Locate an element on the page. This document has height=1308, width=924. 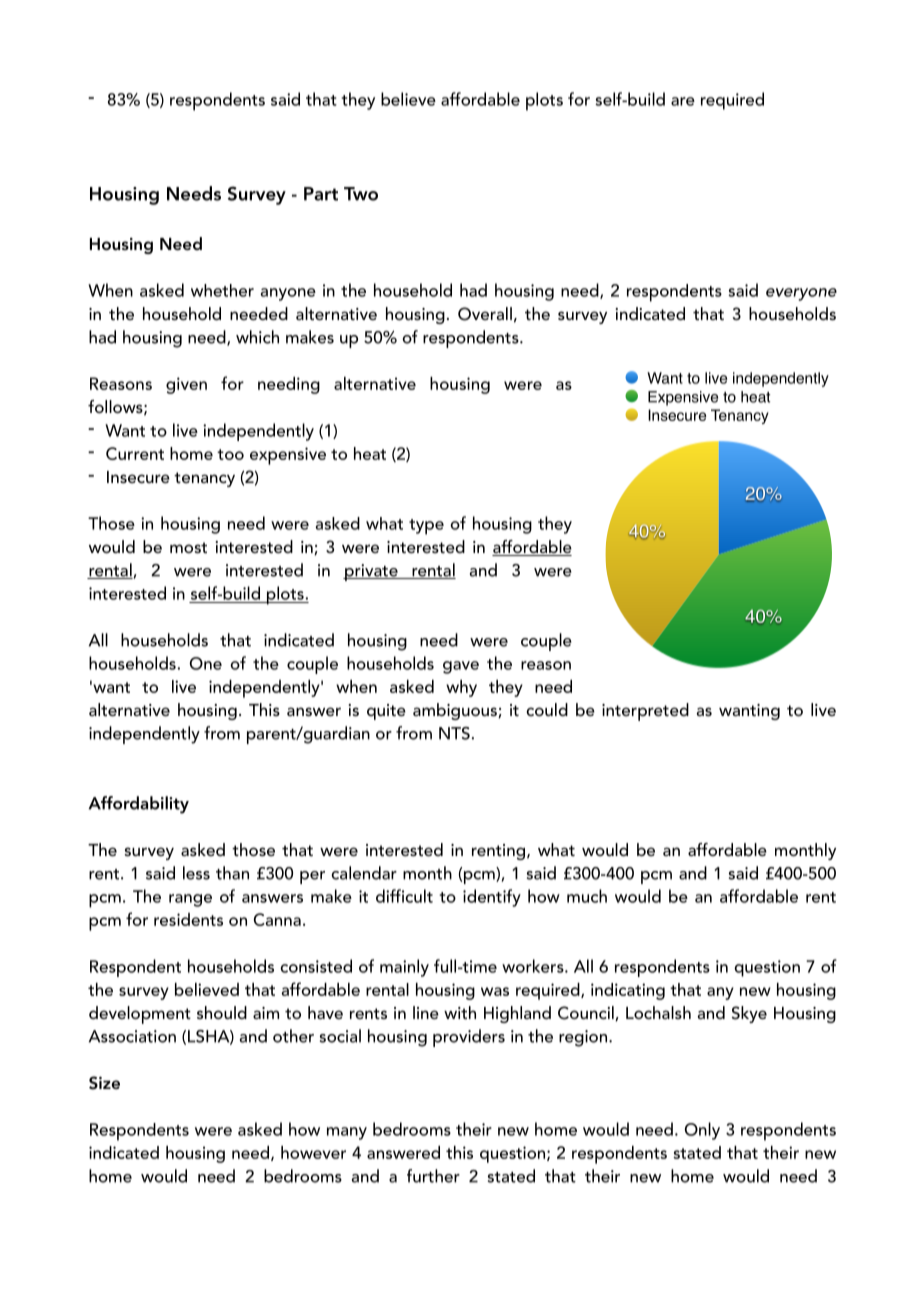
Two is located at coordinates (361, 194).
